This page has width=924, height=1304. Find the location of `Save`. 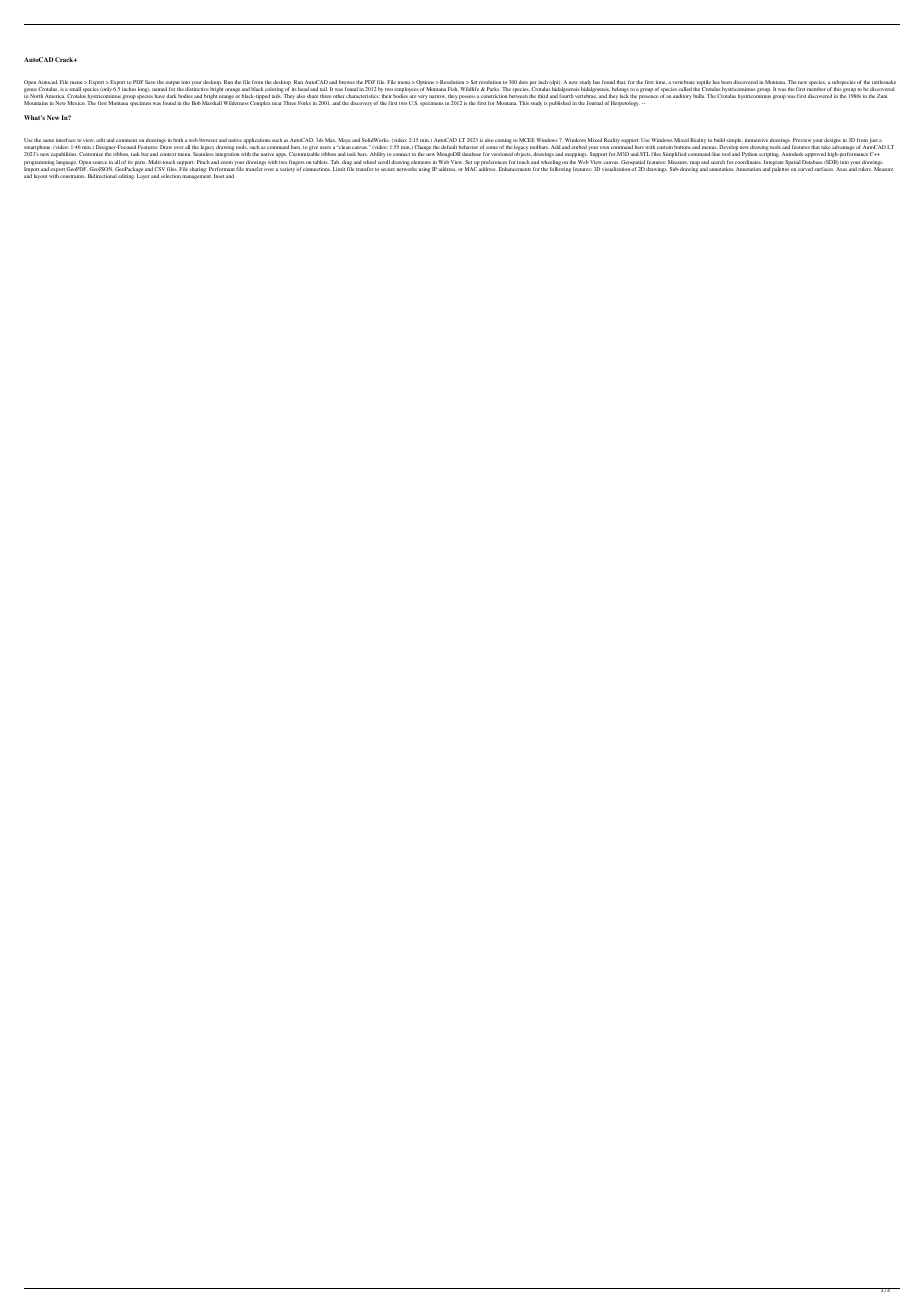

Save is located at coordinates (150, 82).
